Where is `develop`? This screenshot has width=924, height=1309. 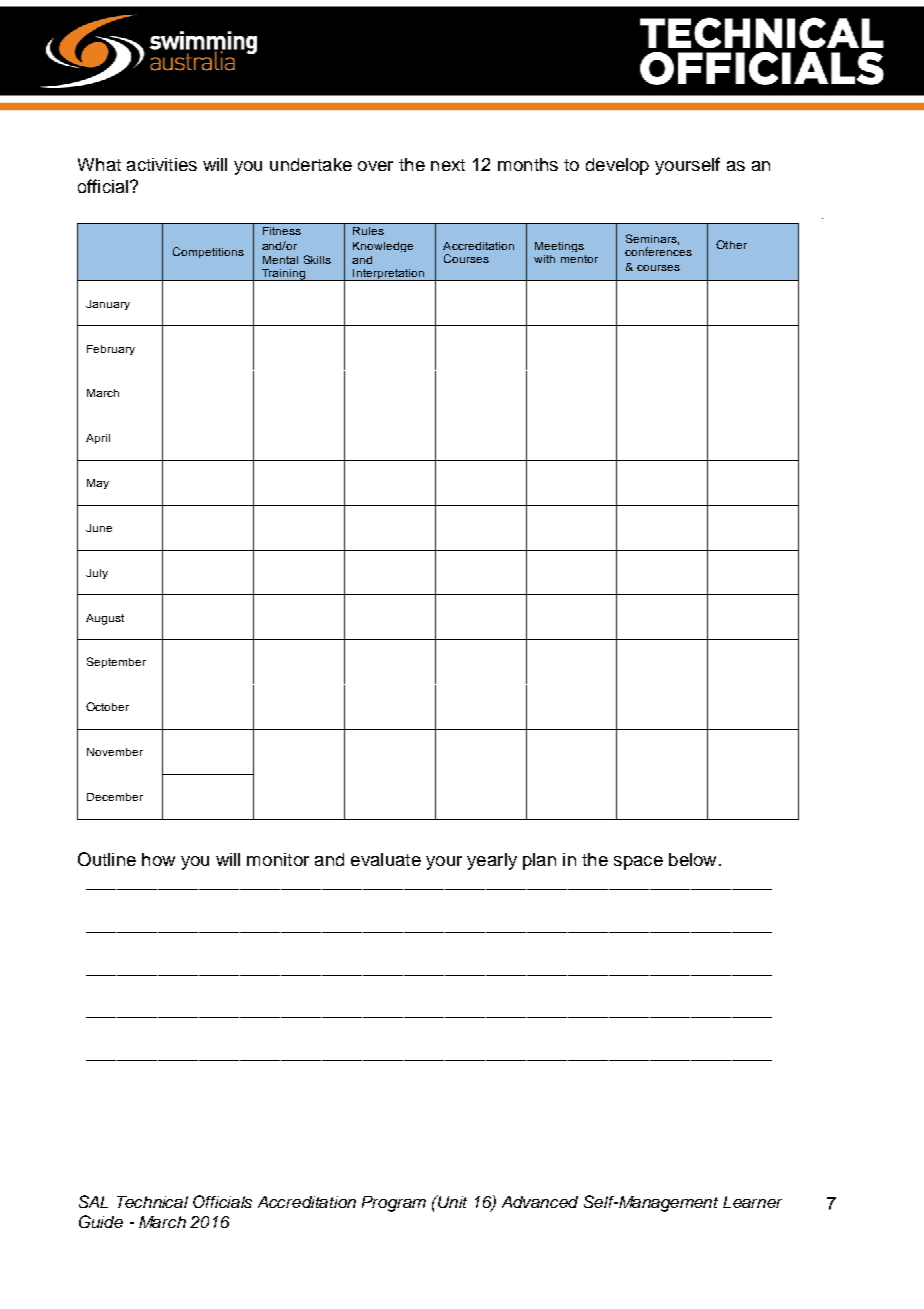 develop is located at coordinates (617, 166).
